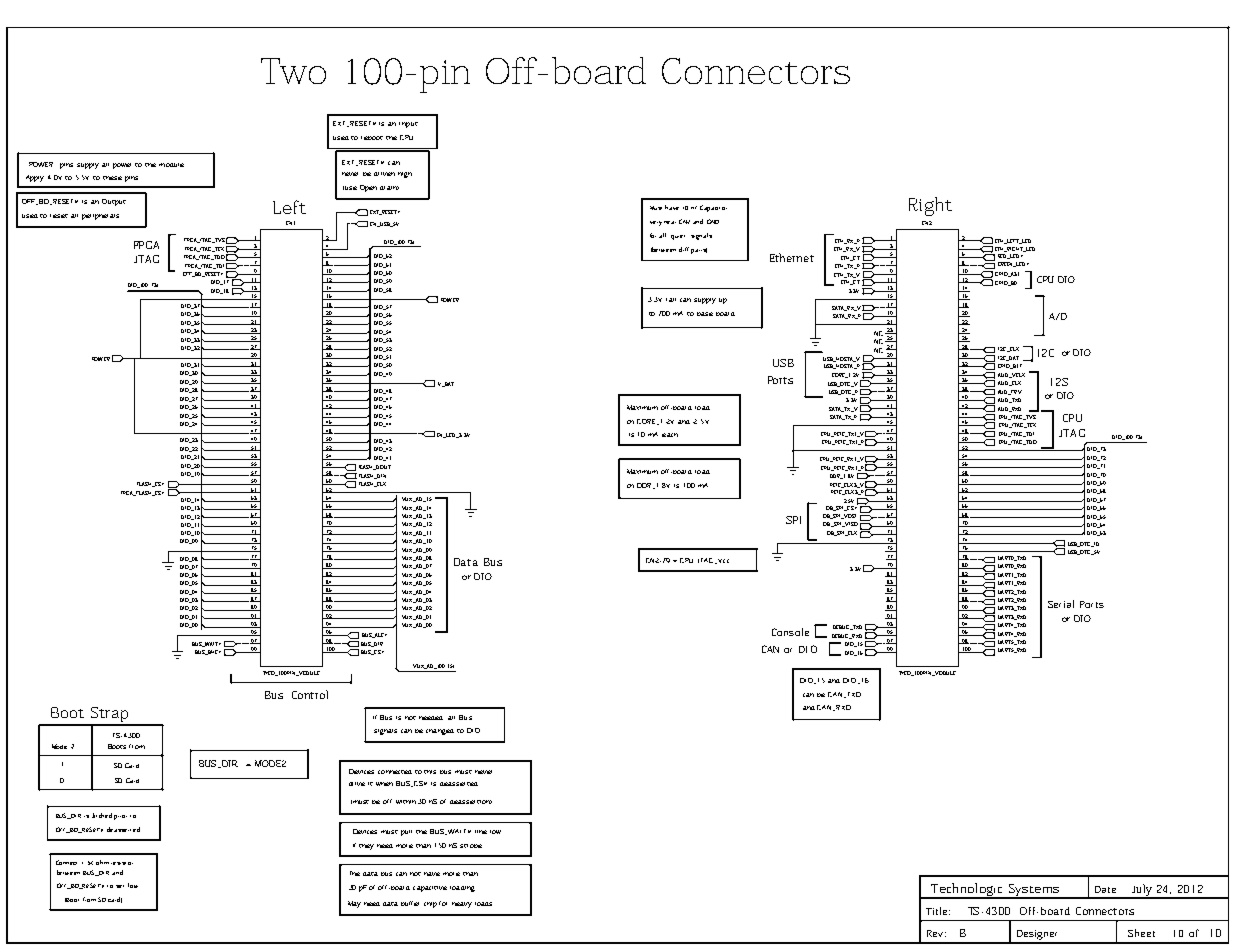 The width and height of the image is (1233, 952). Describe the element at coordinates (790, 632) in the image. I see `Console` at that location.
